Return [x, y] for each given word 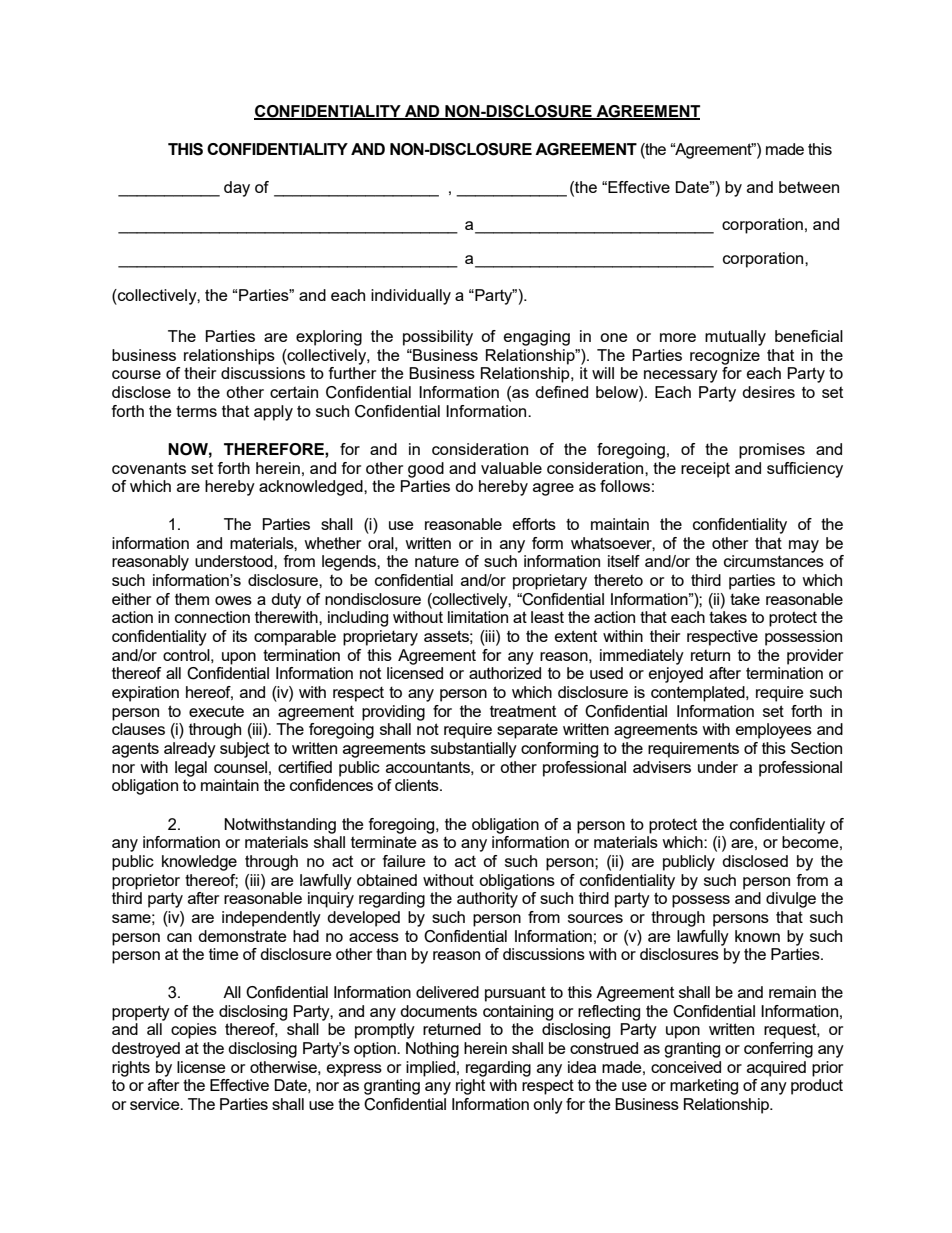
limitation [478, 617]
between [809, 187]
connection [212, 617]
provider [815, 657]
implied [430, 1069]
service [156, 1104]
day [237, 189]
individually [411, 297]
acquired [776, 1069]
